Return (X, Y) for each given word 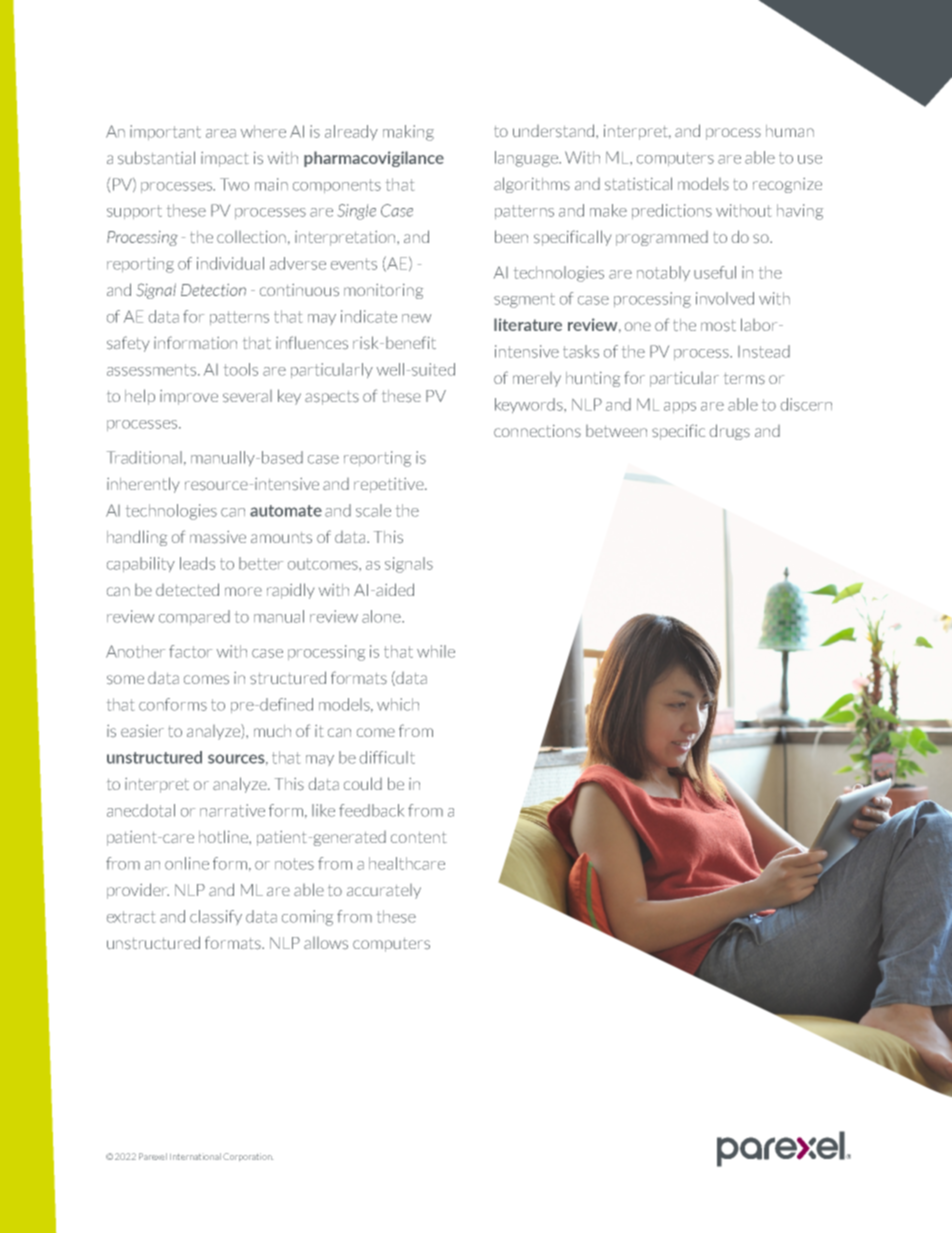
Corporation (248, 1157)
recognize (787, 185)
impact (225, 159)
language (527, 159)
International (195, 1156)
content (419, 837)
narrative (232, 810)
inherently (143, 485)
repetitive (390, 485)
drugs (730, 432)
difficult (387, 757)
